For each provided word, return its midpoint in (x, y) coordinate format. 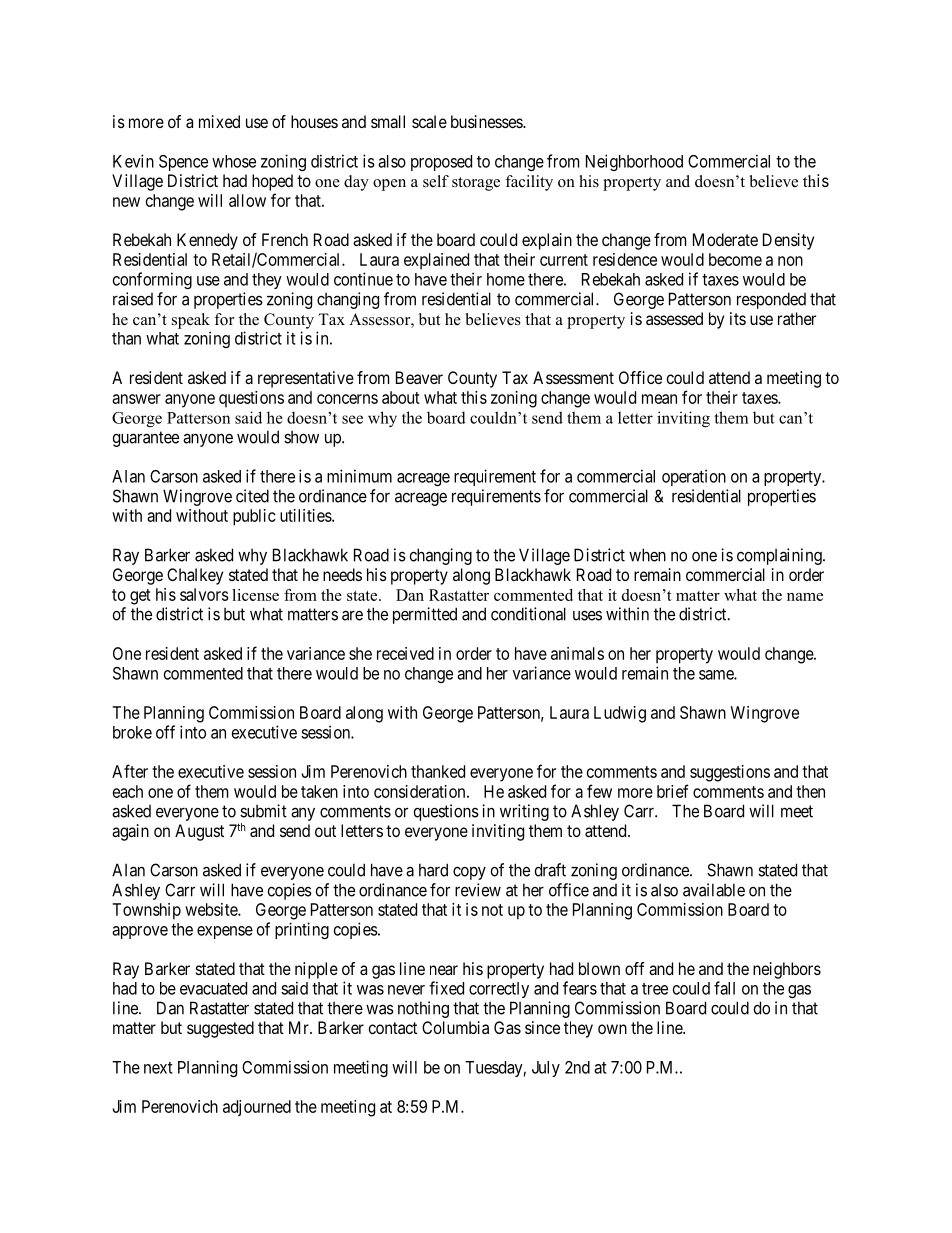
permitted (425, 615)
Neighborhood (634, 162)
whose (234, 161)
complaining (780, 556)
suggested (220, 1029)
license (255, 595)
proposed (441, 163)
